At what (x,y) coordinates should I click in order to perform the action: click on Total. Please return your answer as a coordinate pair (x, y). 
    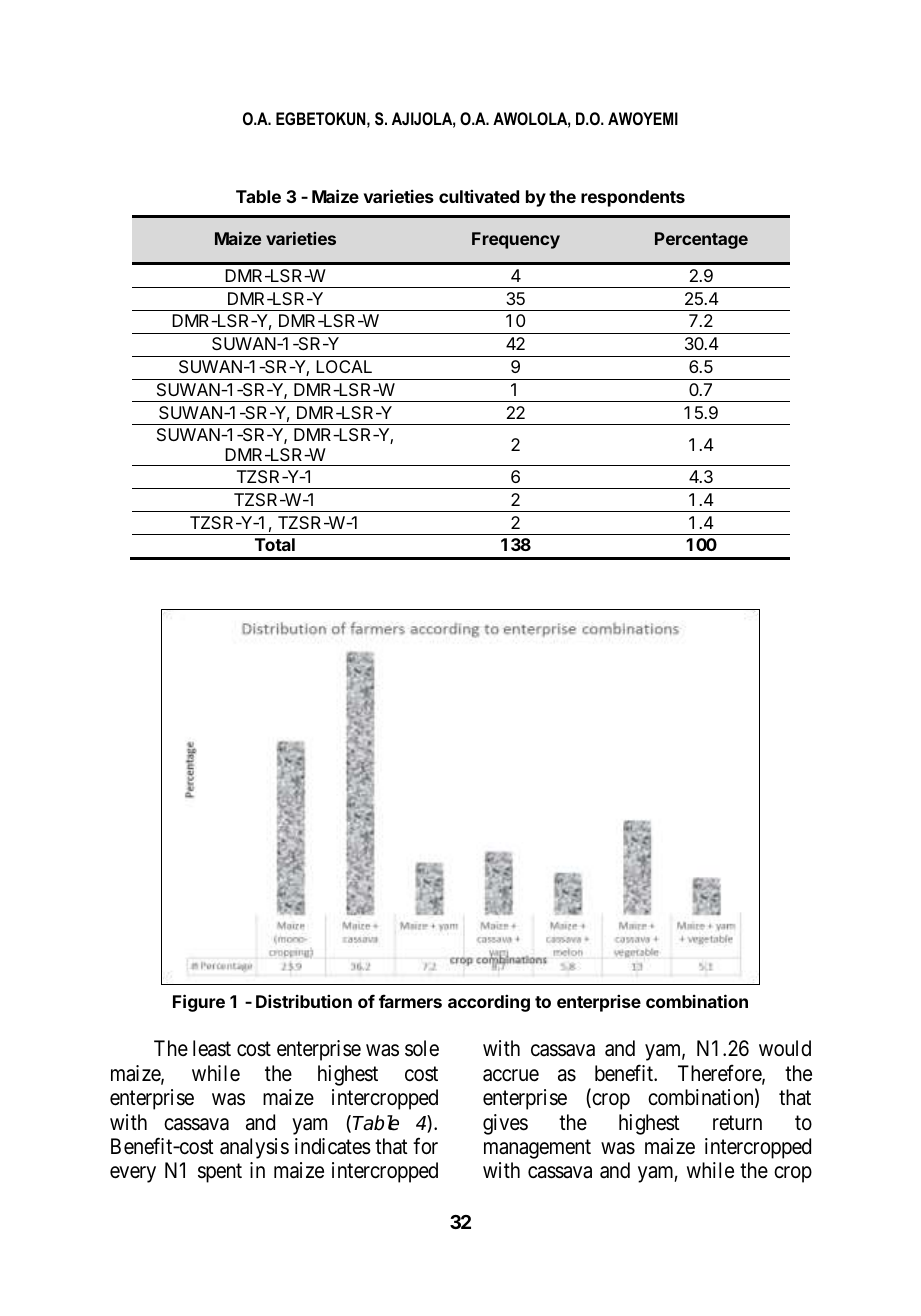
    Looking at the image, I should click on (275, 544).
